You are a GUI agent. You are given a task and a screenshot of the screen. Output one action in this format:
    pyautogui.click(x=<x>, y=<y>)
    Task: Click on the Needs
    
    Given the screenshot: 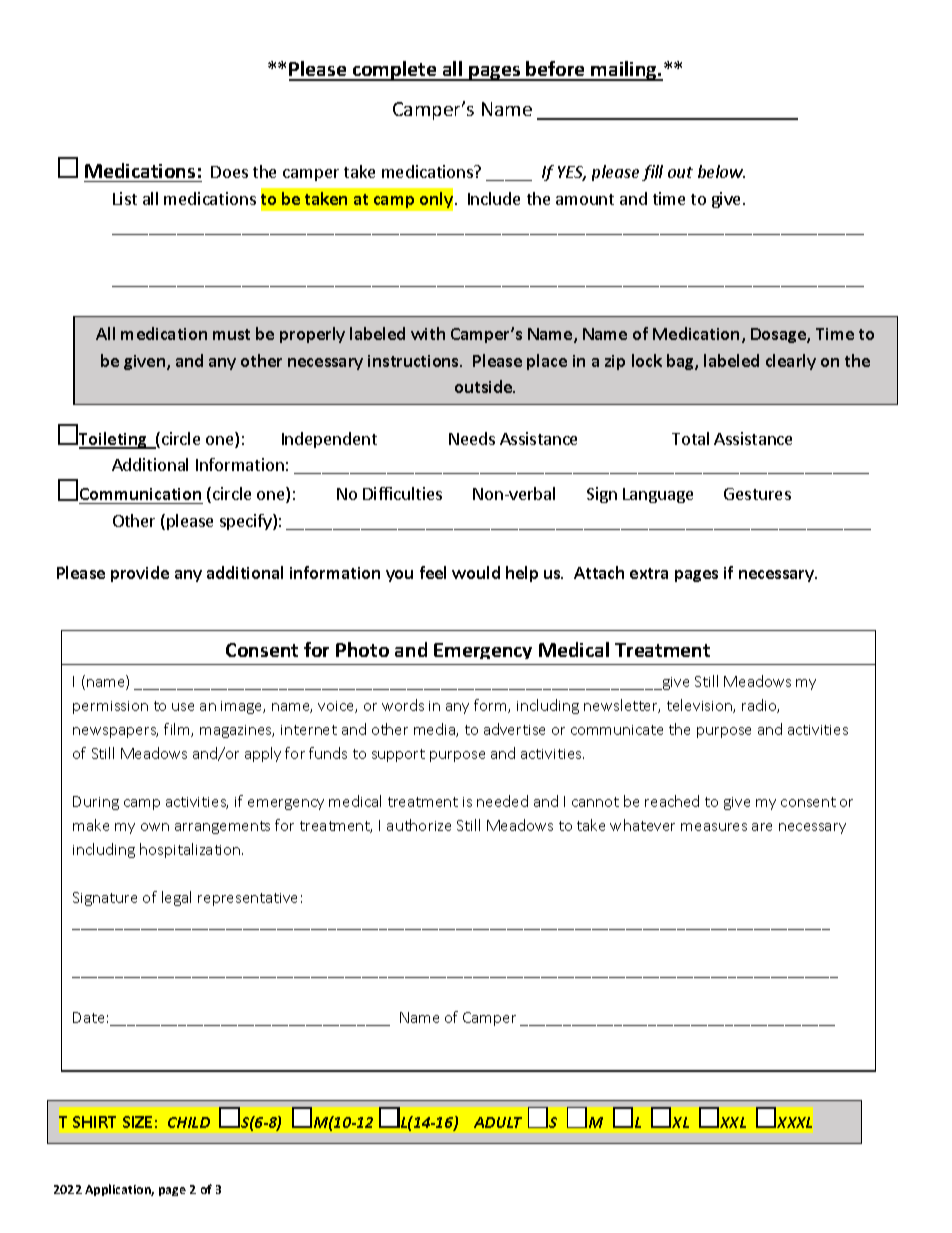 What is the action you would take?
    pyautogui.click(x=472, y=438)
